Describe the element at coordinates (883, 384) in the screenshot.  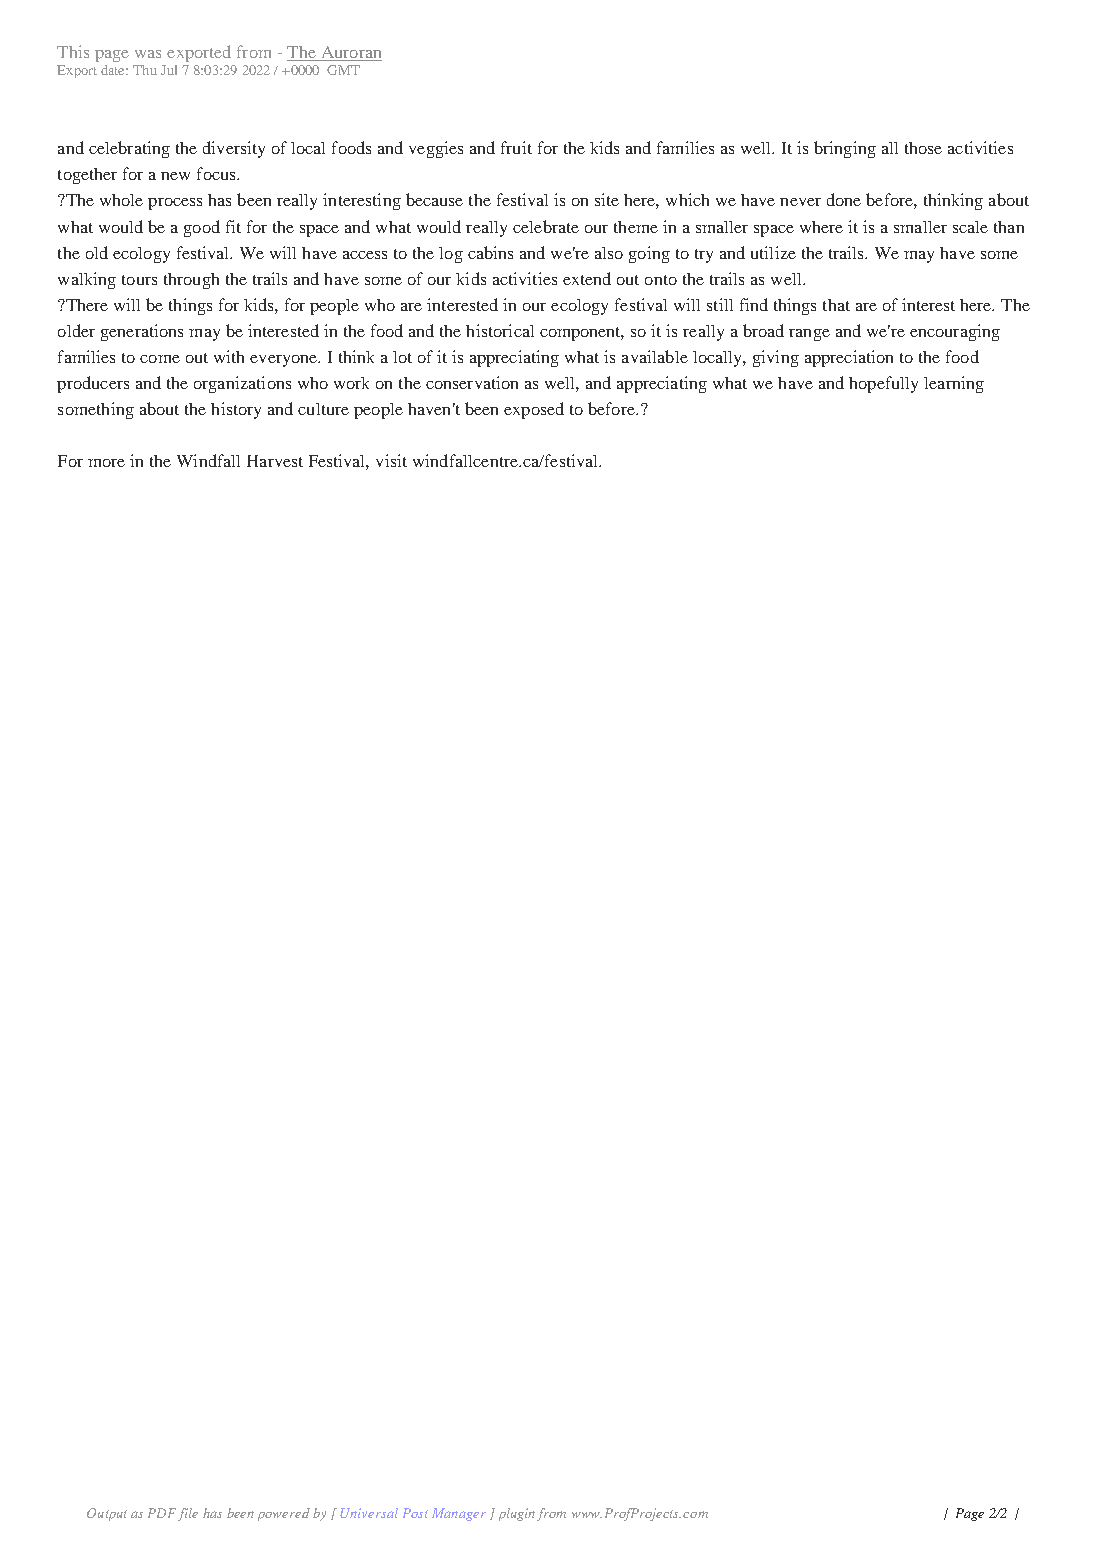
I see `hopefully` at that location.
